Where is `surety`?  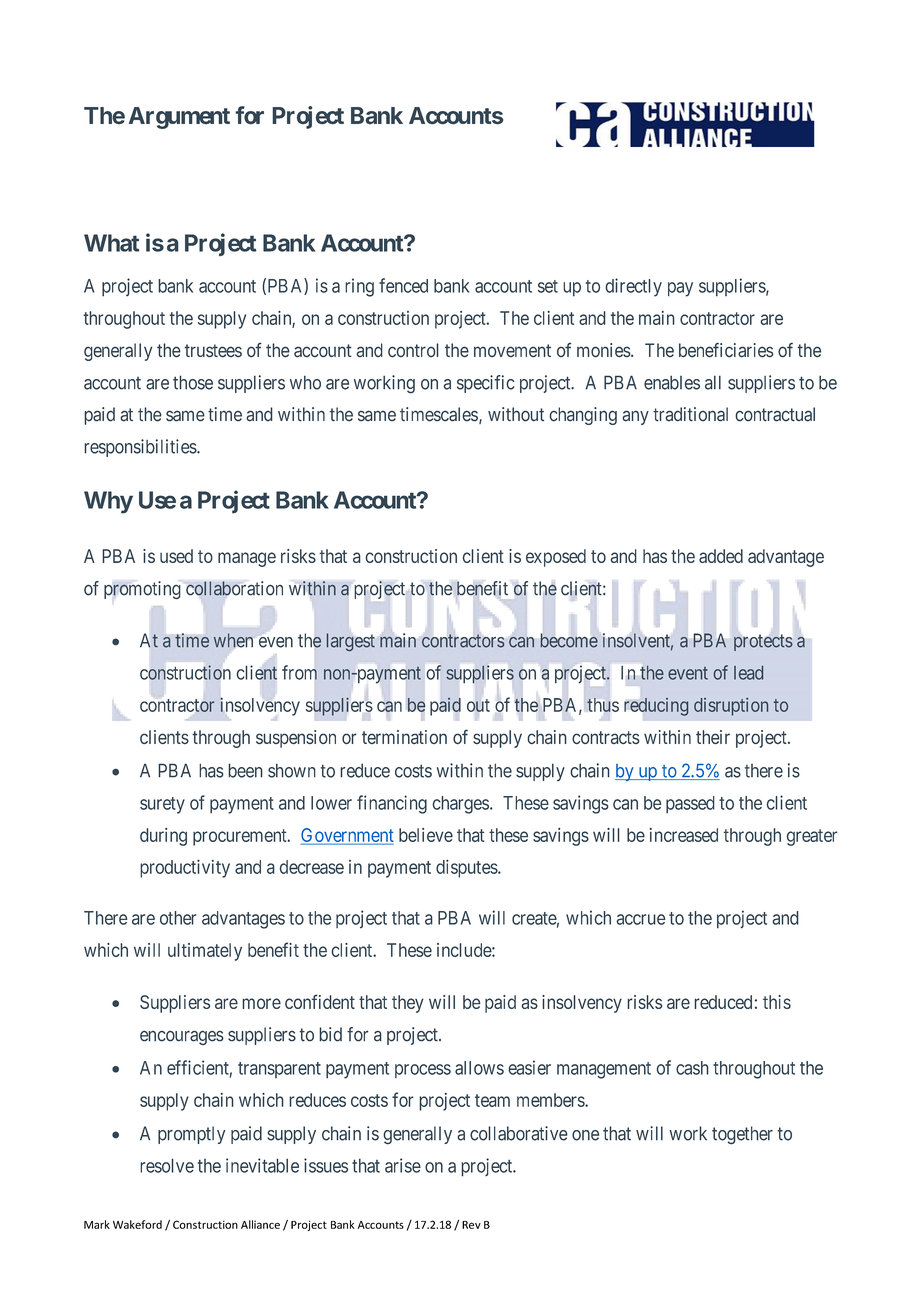
surety is located at coordinates (162, 805).
